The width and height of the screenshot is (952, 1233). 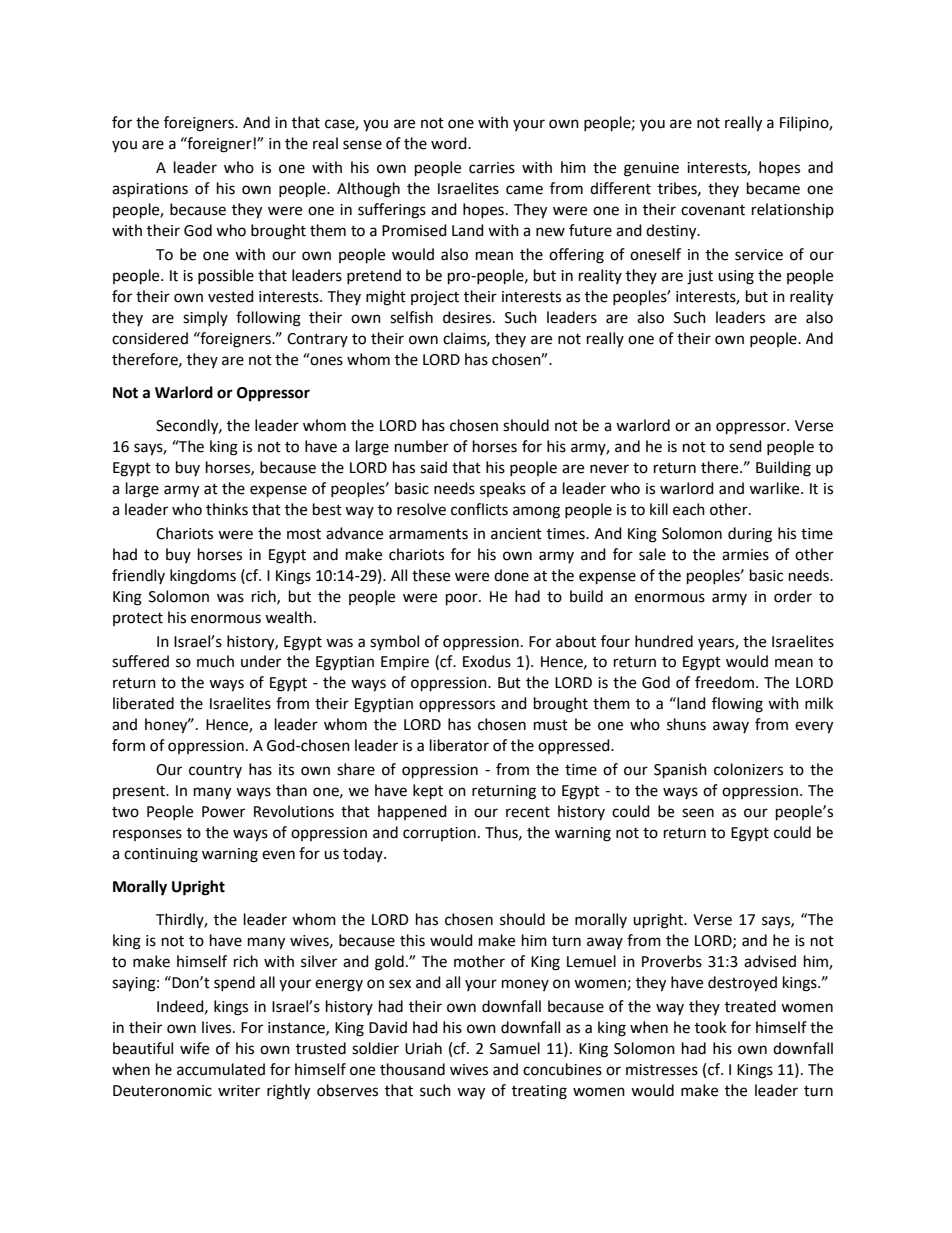 What do you see at coordinates (515, 1048) in the screenshot?
I see `Samuel` at bounding box center [515, 1048].
